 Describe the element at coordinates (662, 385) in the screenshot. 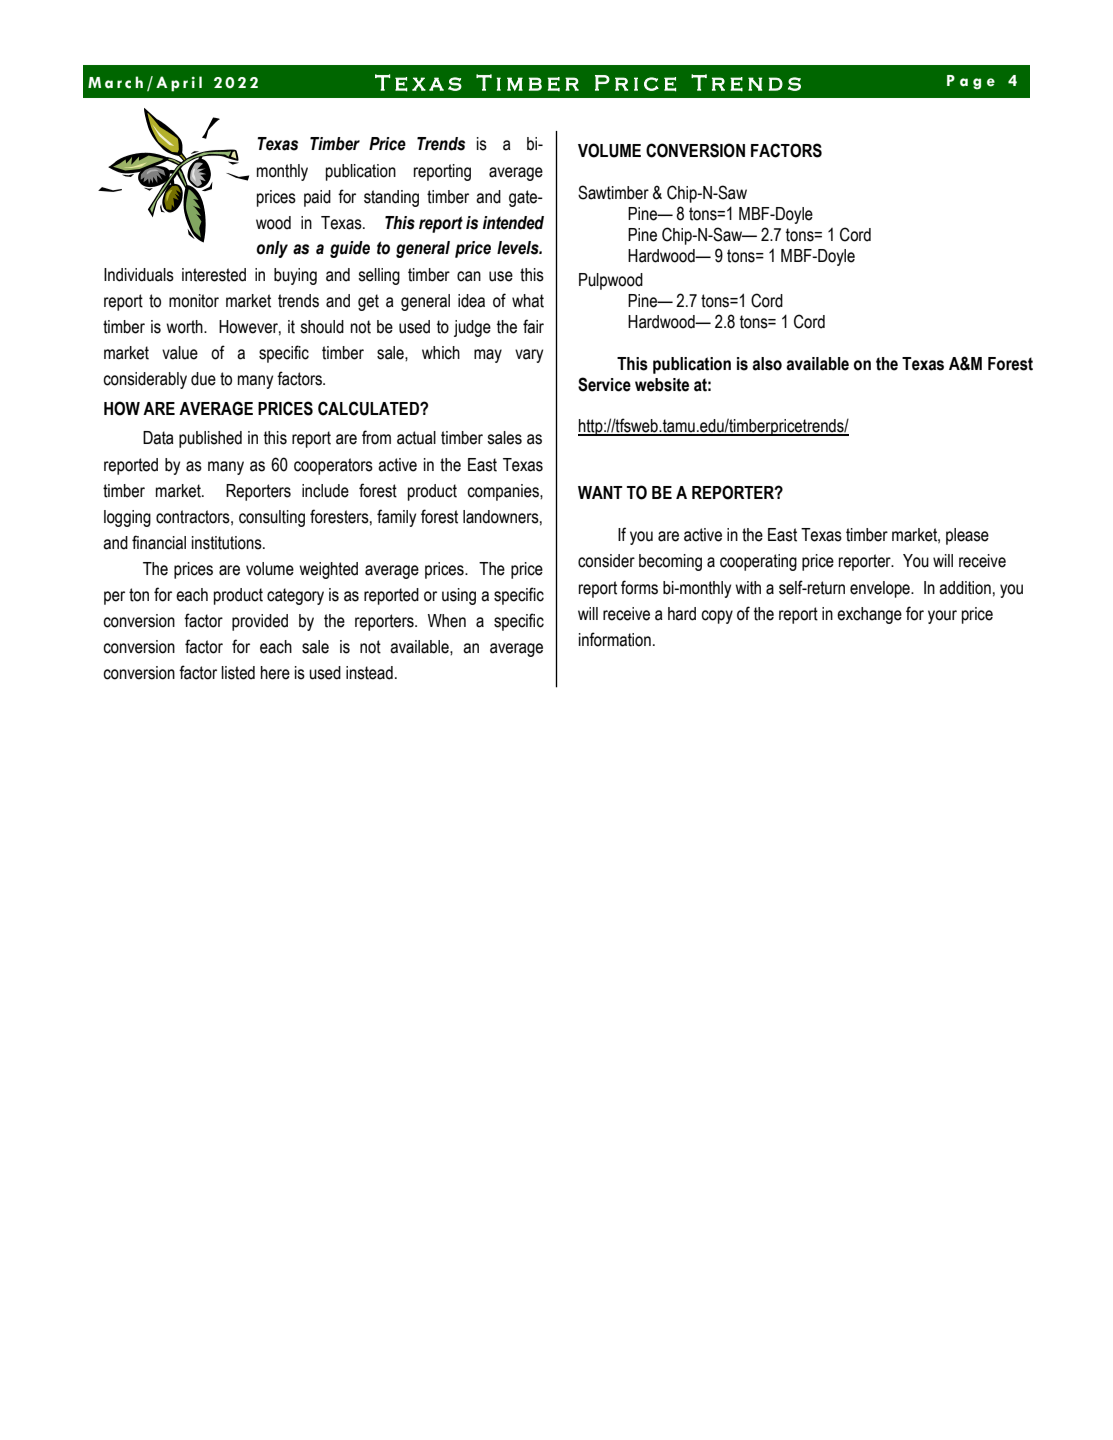

I see `website` at that location.
